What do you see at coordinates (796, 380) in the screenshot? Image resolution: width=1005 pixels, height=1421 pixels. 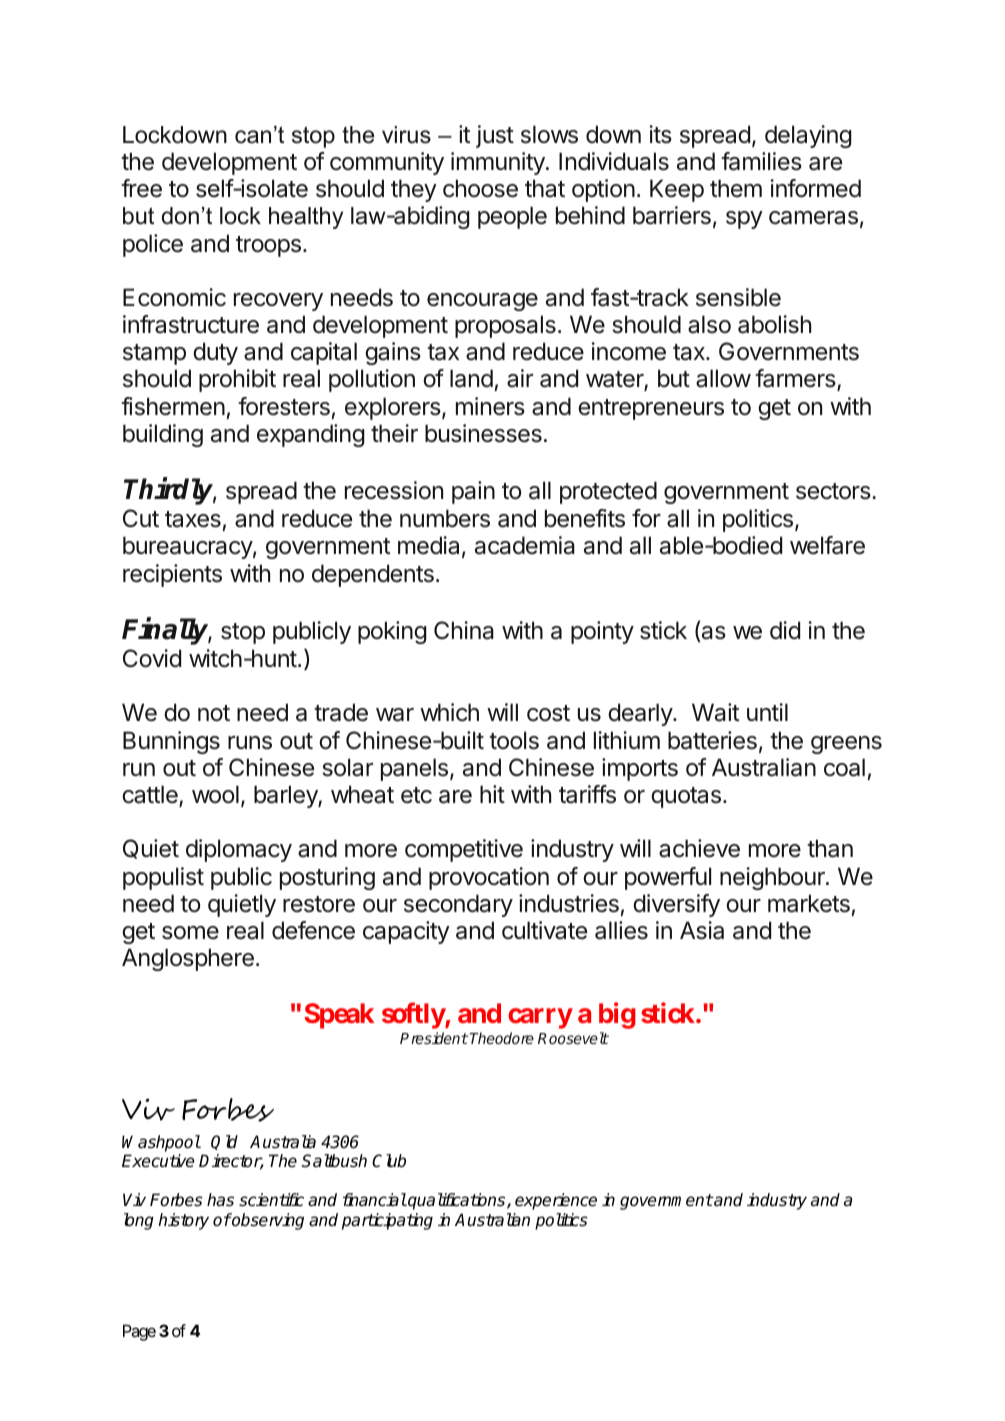 I see `farmers` at bounding box center [796, 380].
